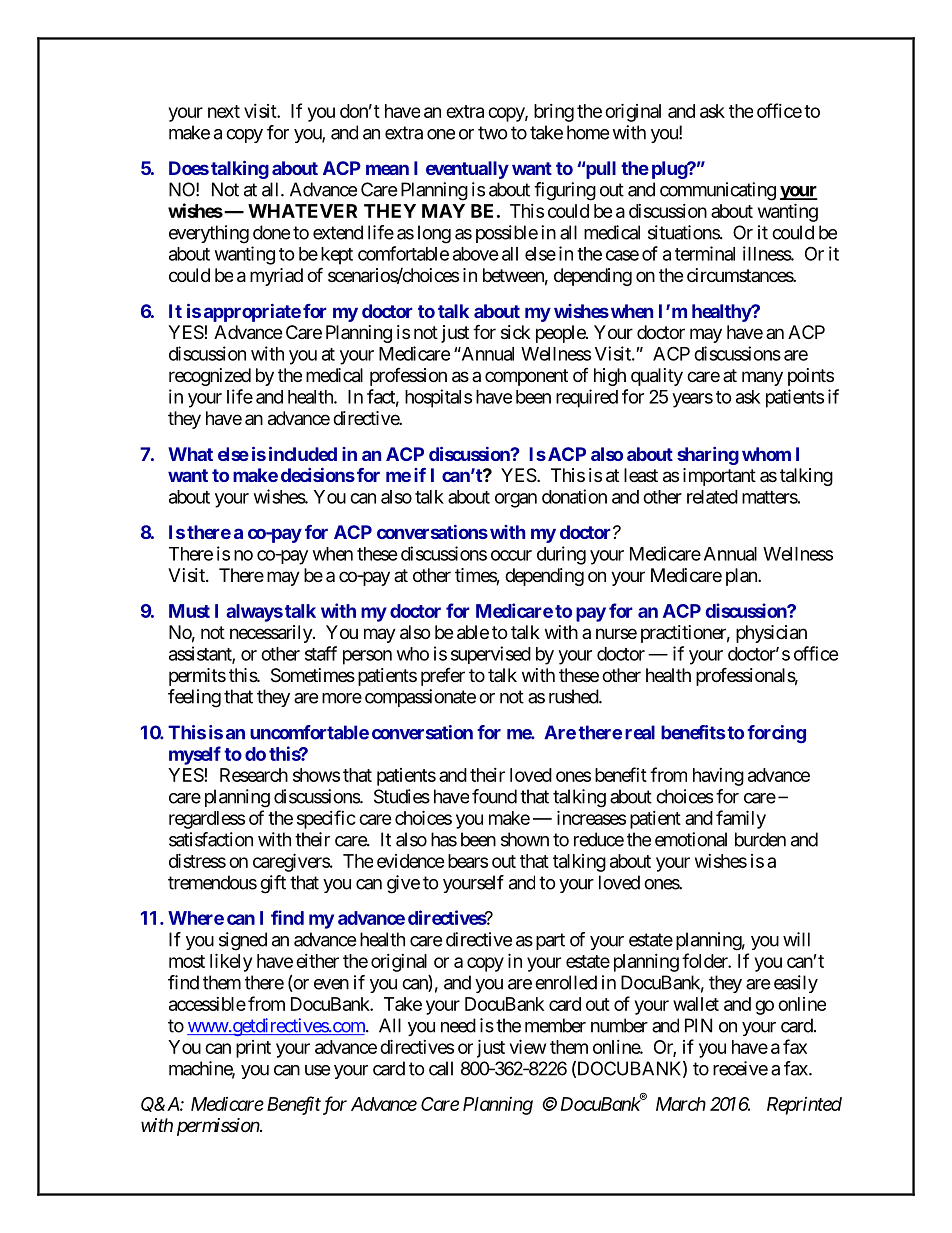 The height and width of the screenshot is (1233, 952). I want to click on next, so click(224, 111).
